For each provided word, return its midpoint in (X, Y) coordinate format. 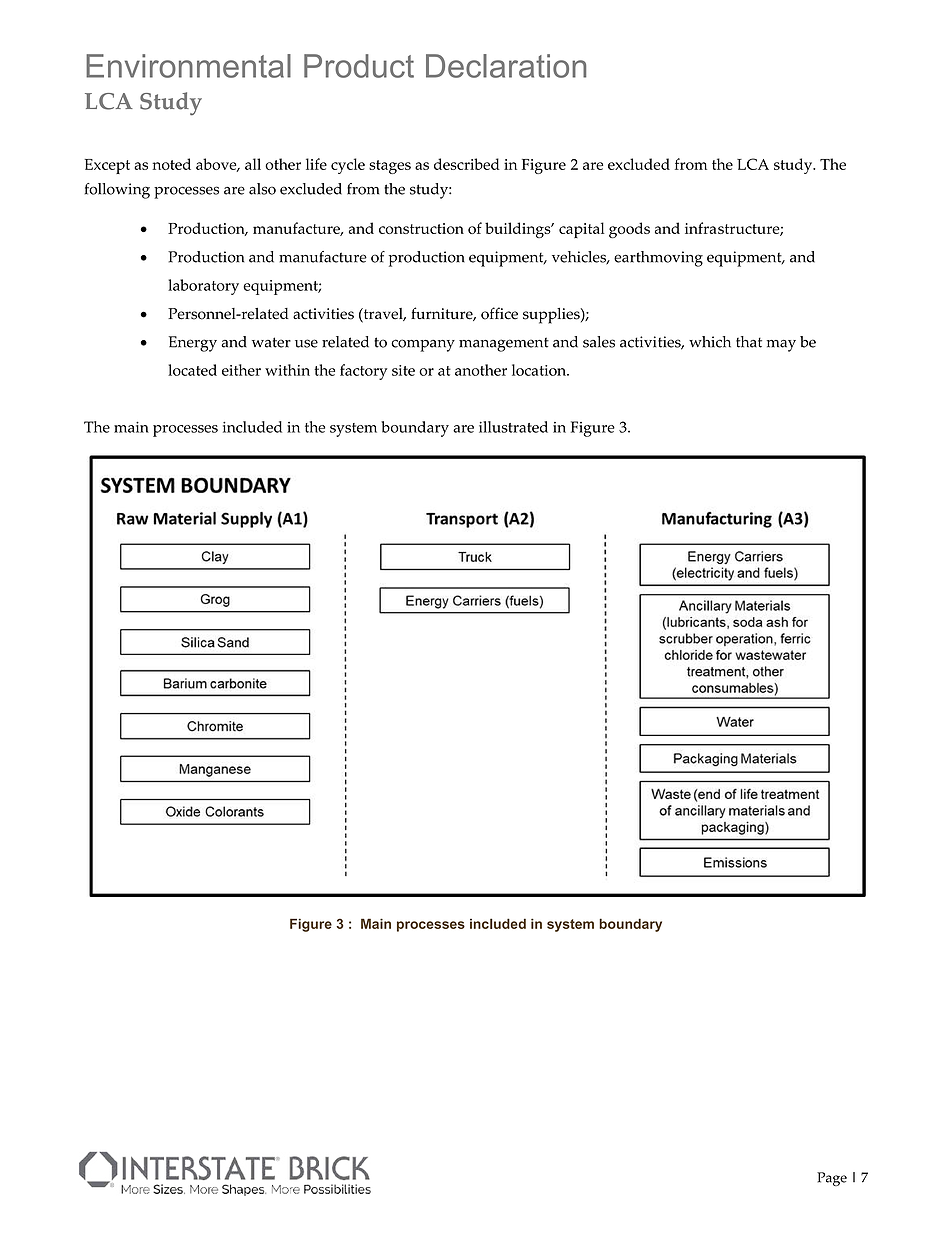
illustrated (513, 427)
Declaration (506, 66)
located (192, 370)
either (241, 370)
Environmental (188, 66)
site (403, 370)
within (287, 370)
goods (629, 230)
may (781, 346)
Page (832, 1179)
